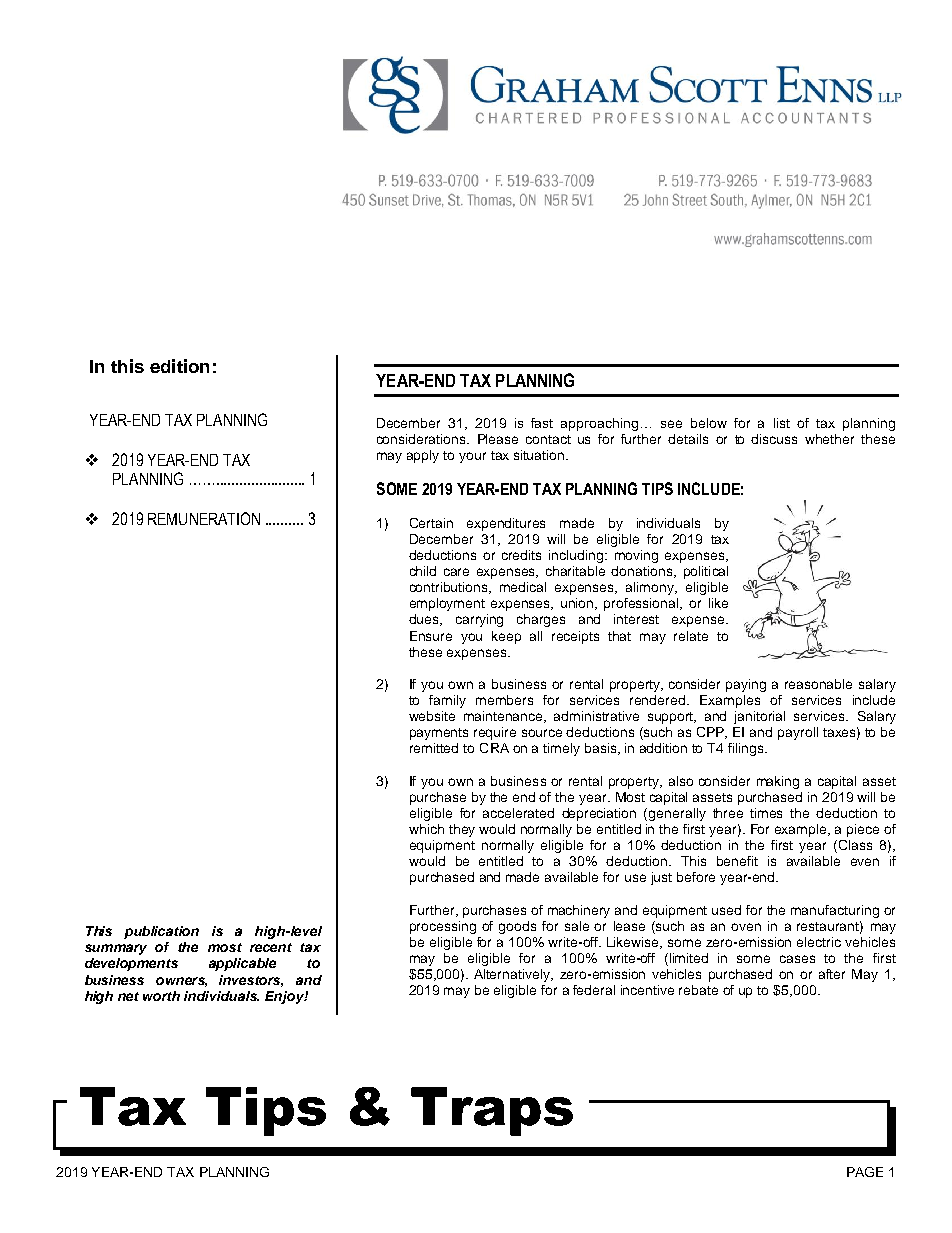 The width and height of the page is (952, 1233). Describe the element at coordinates (542, 423) in the page. I see `fast` at that location.
